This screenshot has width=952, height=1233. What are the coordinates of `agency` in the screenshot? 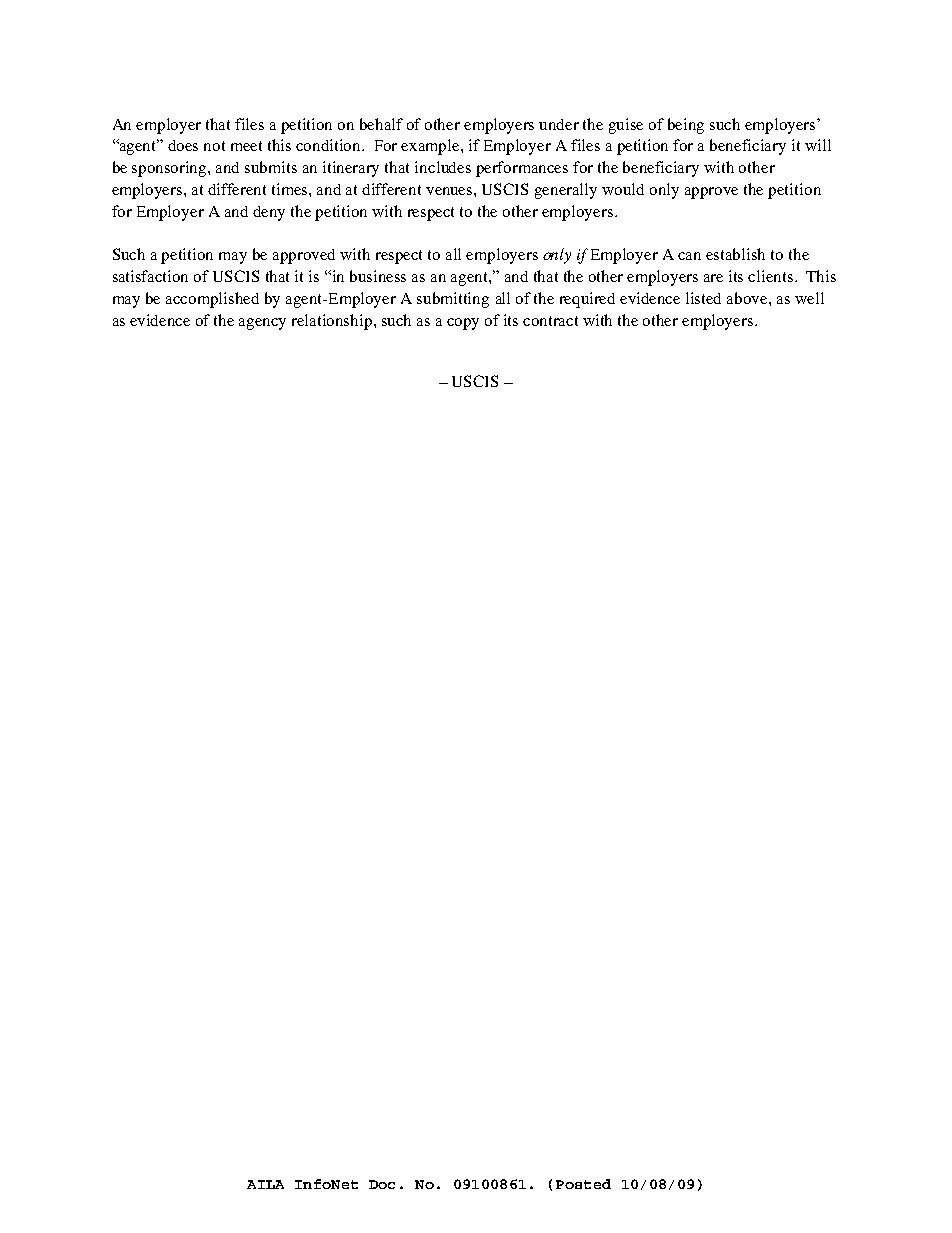 It's located at (262, 324).
